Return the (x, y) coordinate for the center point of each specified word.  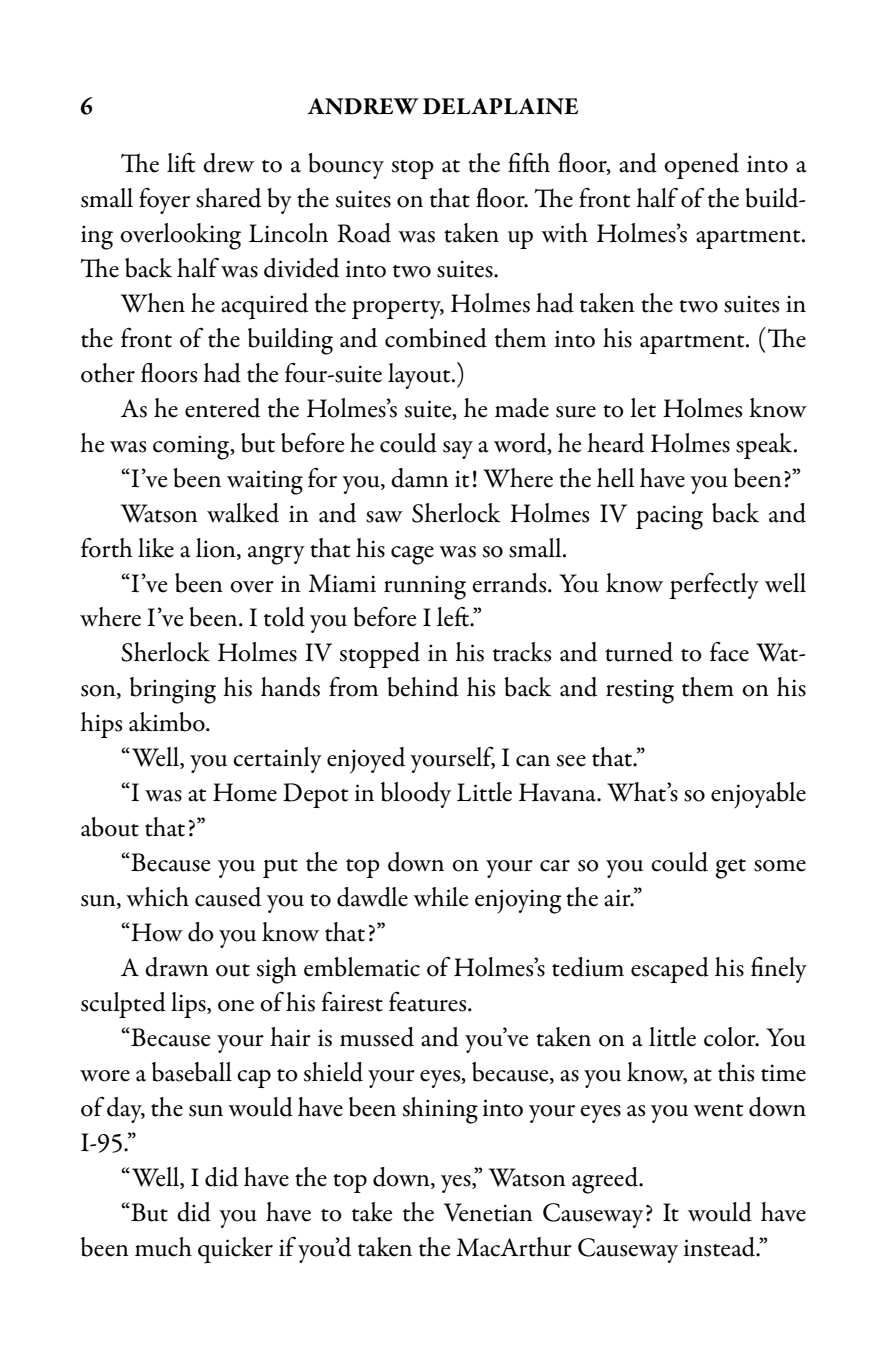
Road (364, 233)
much (163, 1247)
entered (222, 408)
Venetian (488, 1212)
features (429, 1002)
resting (640, 691)
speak (765, 446)
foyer (164, 200)
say (458, 450)
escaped (670, 970)
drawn (177, 967)
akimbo (168, 722)
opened (701, 166)
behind (423, 687)
